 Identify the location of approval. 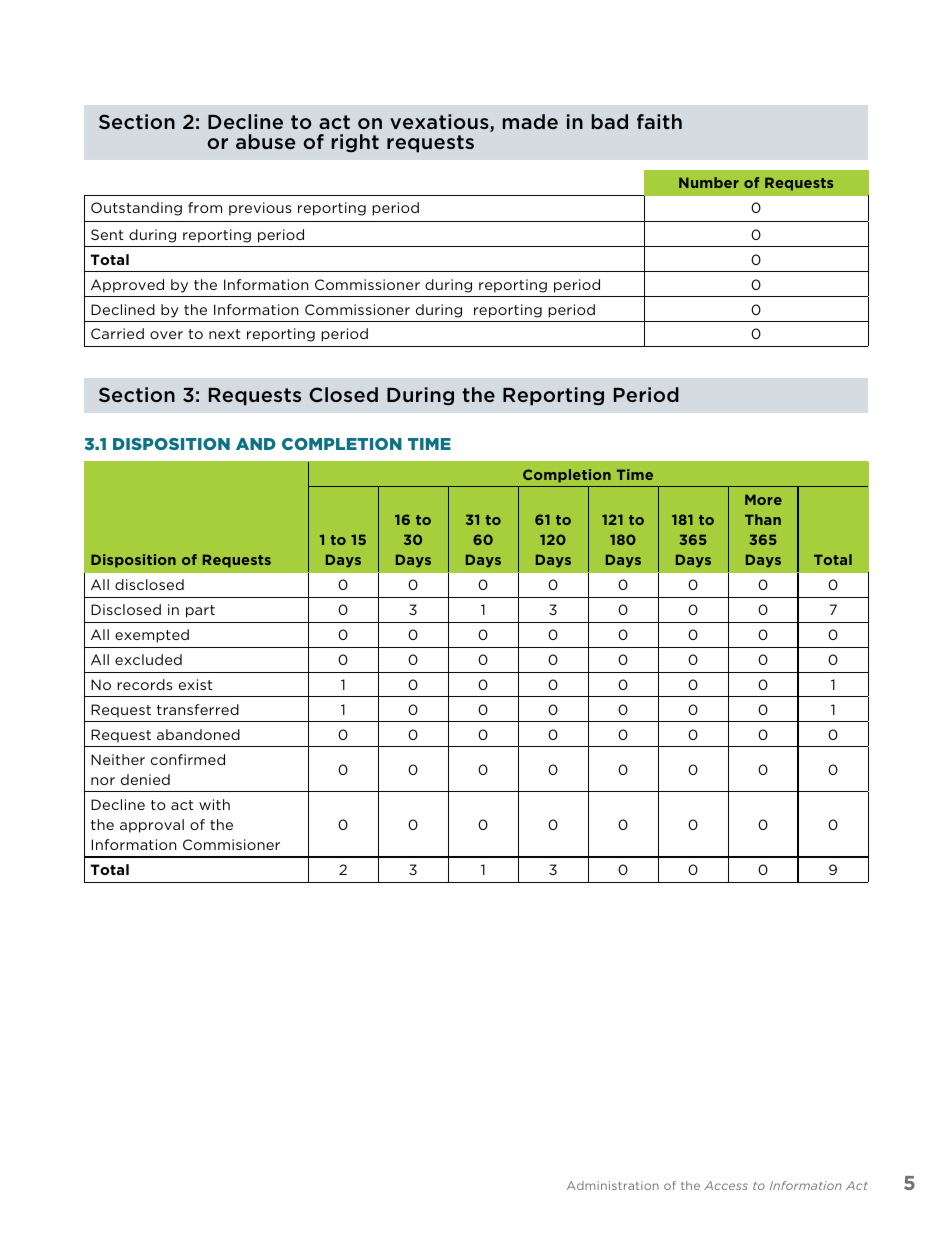
(152, 826).
